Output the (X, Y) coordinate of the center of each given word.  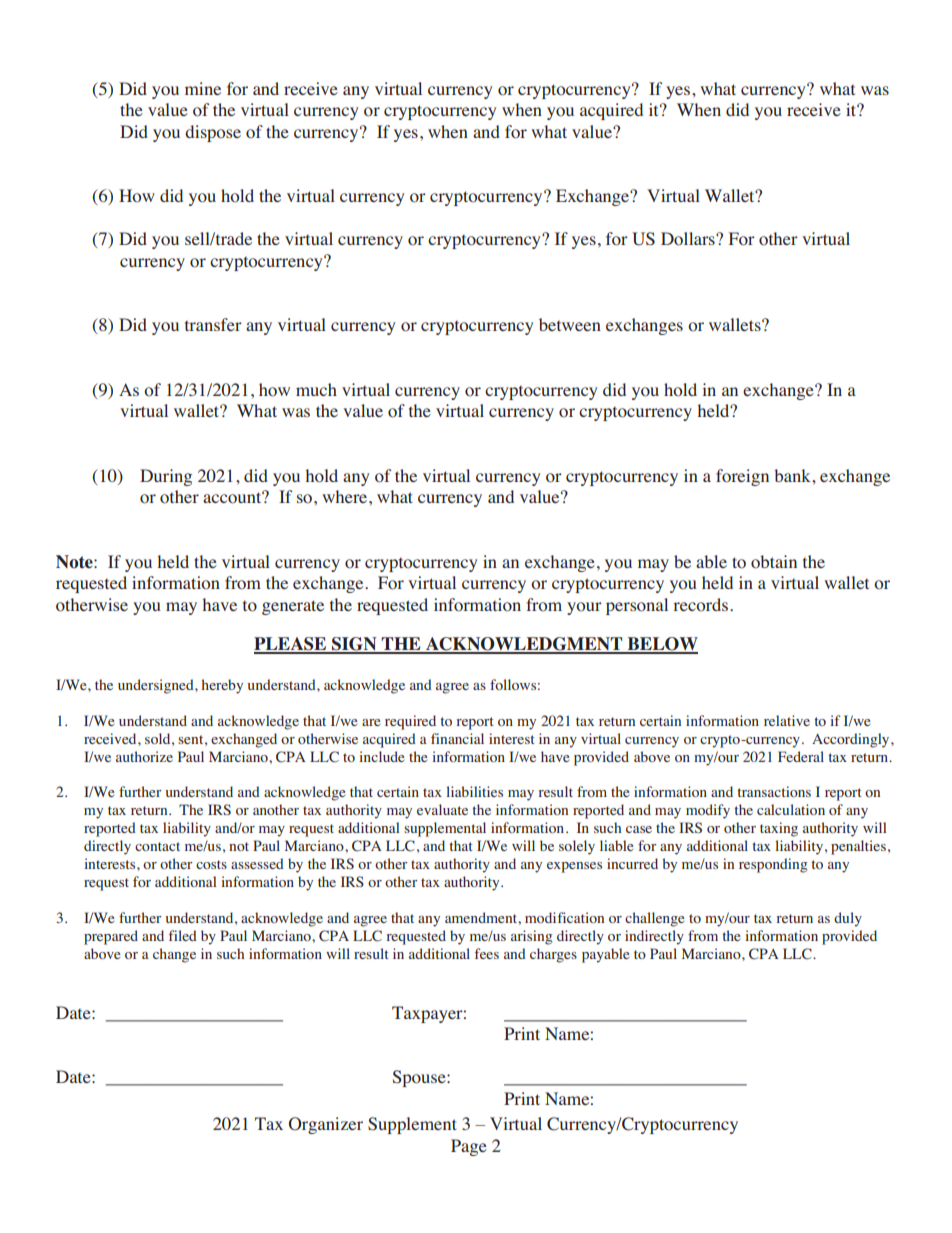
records (700, 605)
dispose (213, 133)
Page (469, 1147)
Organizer (326, 1125)
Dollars (689, 239)
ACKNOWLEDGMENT (524, 645)
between (570, 324)
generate (293, 607)
